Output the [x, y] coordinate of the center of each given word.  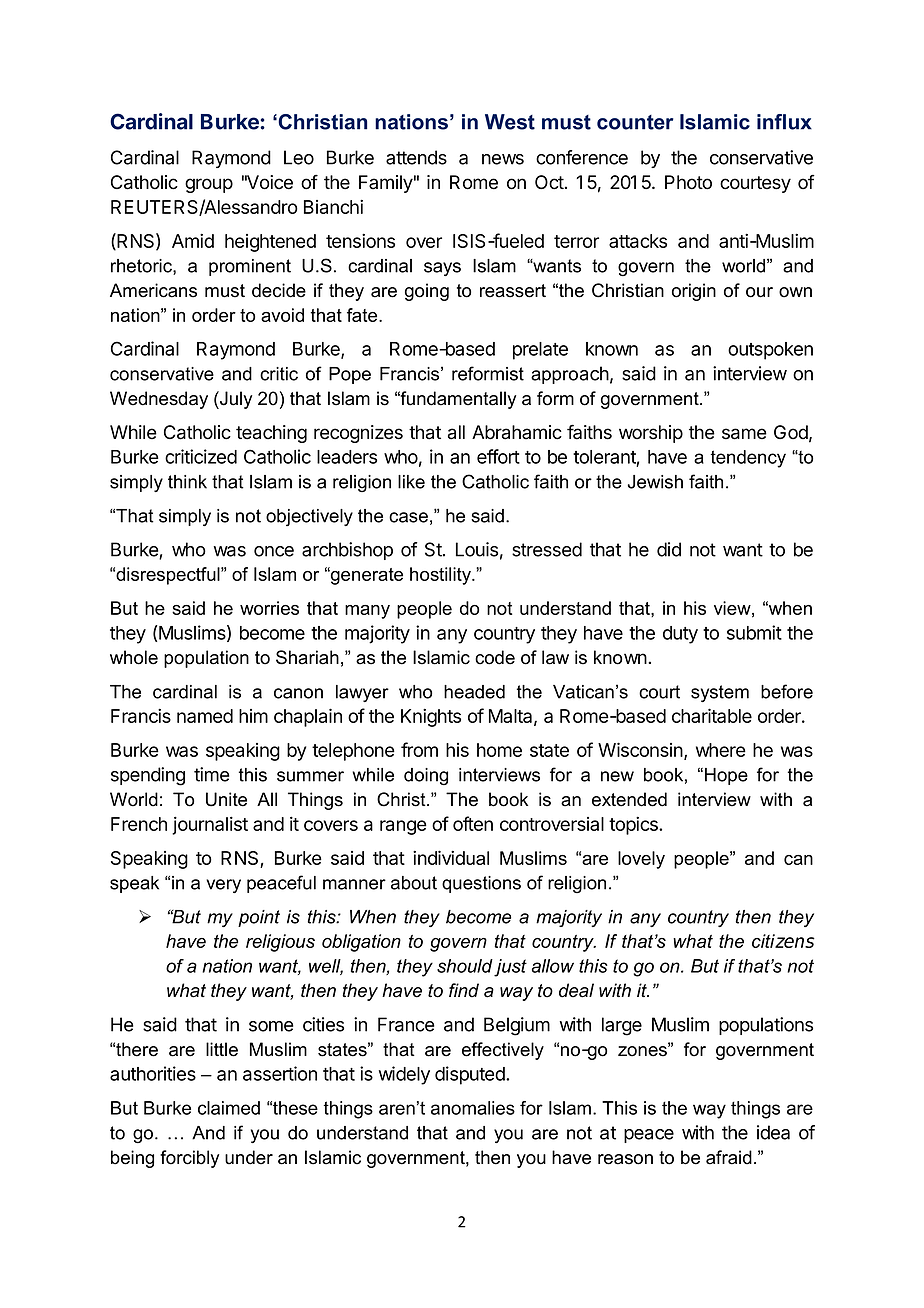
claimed [229, 1108]
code [495, 657]
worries [269, 608]
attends [416, 157]
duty [680, 635]
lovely [641, 860]
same [744, 434]
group [209, 185]
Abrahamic [517, 432]
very [223, 886]
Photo [688, 182]
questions [481, 884]
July [235, 400]
